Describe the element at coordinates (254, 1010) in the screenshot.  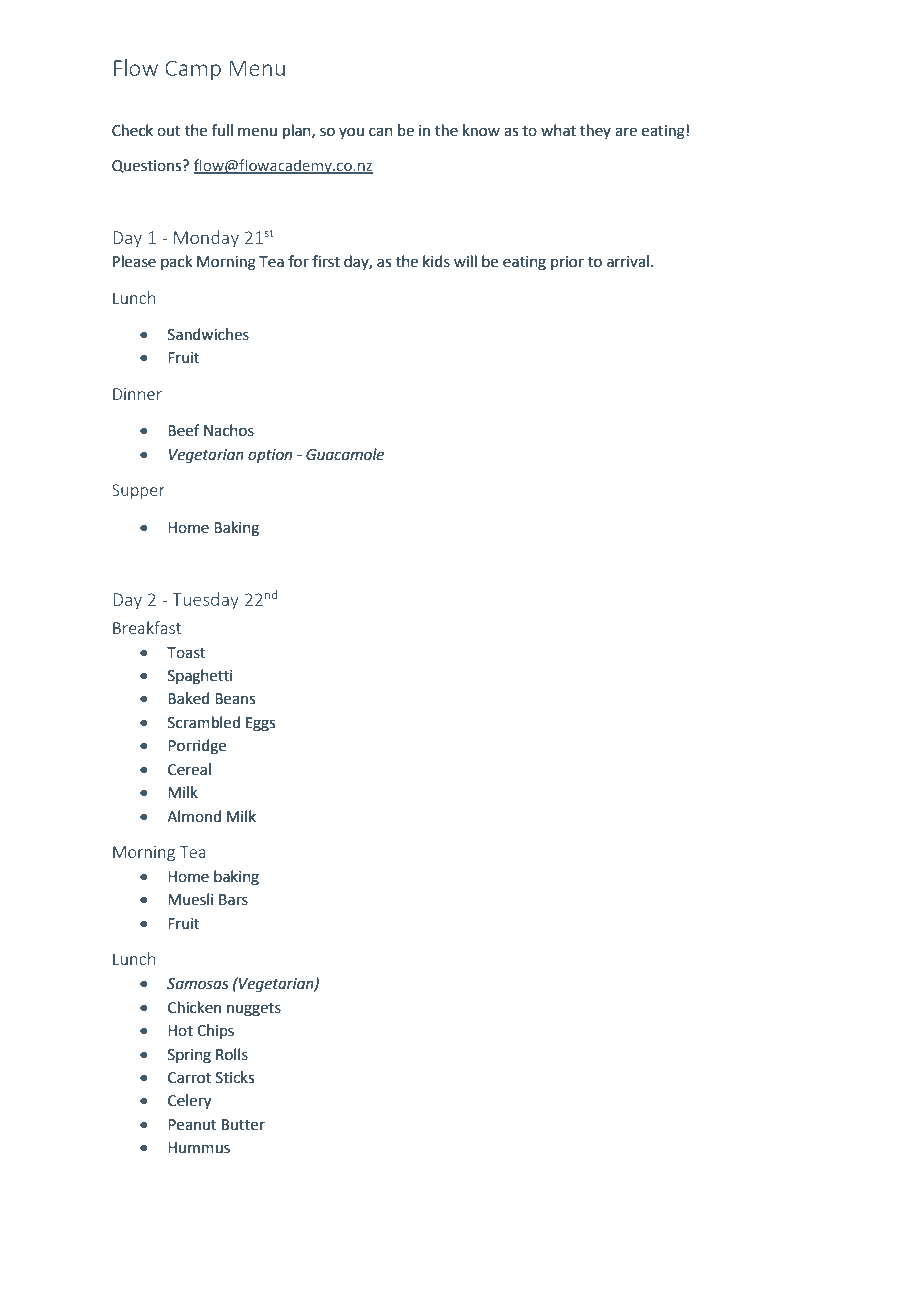
I see `nuggets` at that location.
